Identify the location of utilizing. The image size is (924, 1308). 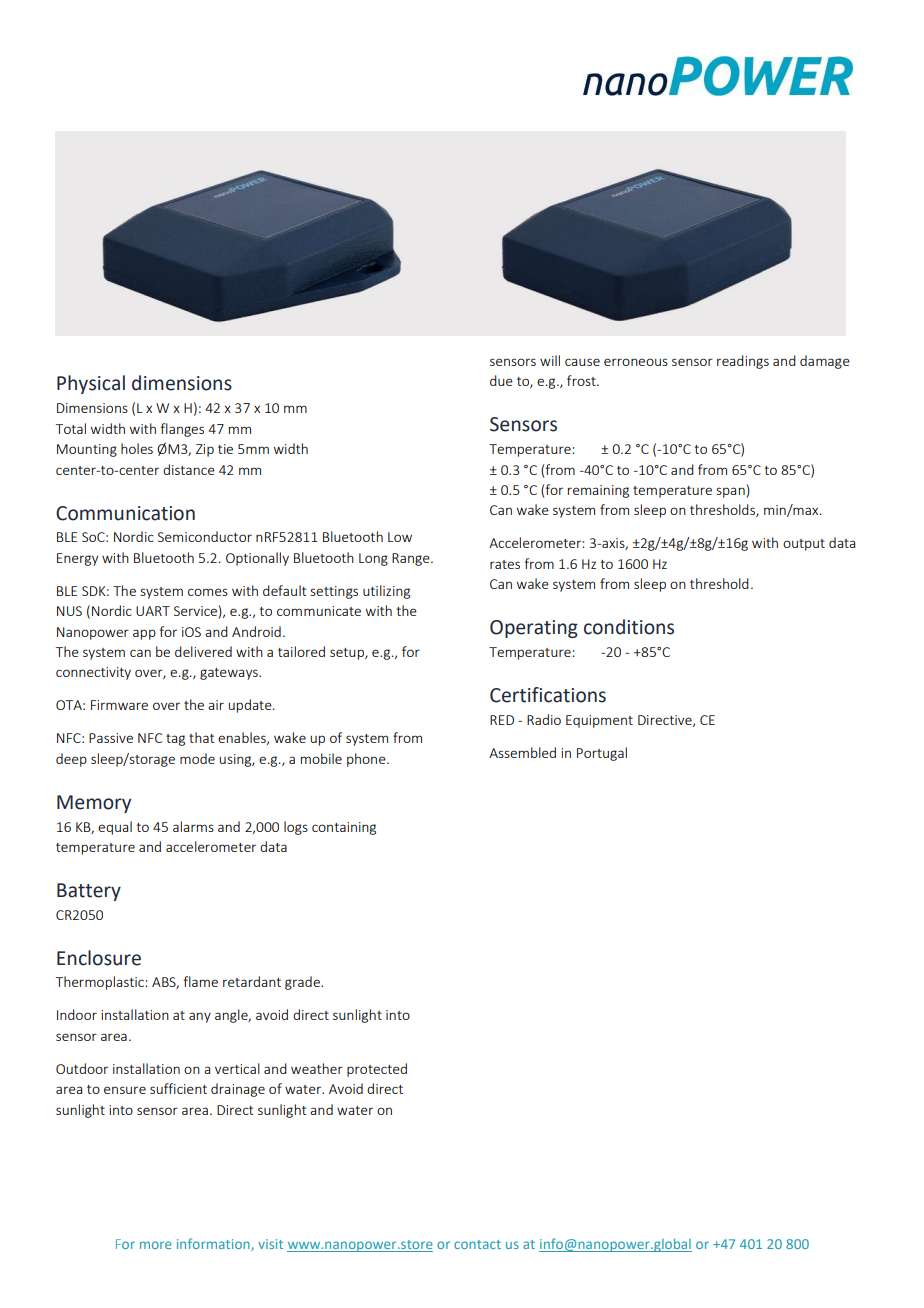
(386, 592).
